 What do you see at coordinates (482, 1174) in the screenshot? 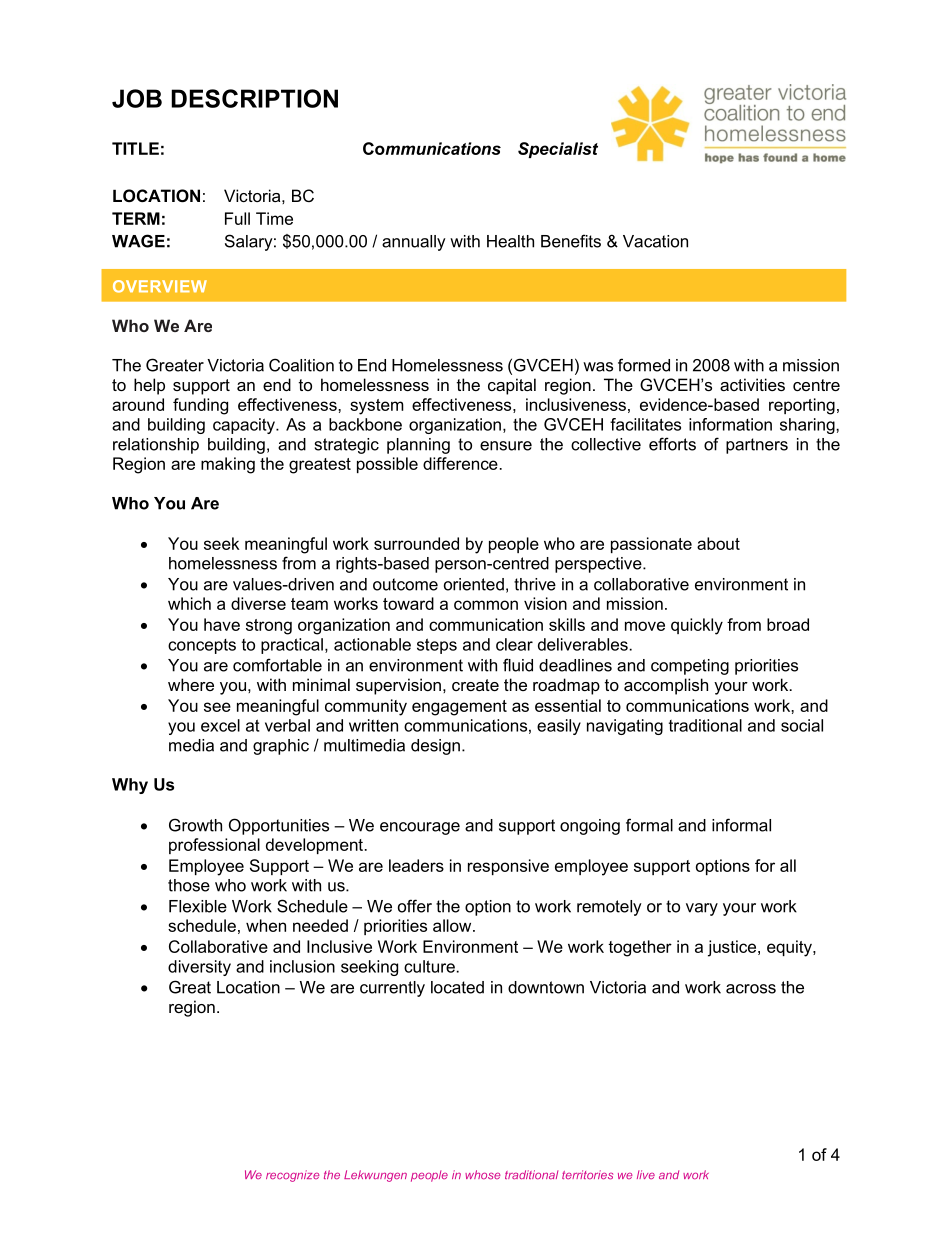
I see `whose` at bounding box center [482, 1174].
